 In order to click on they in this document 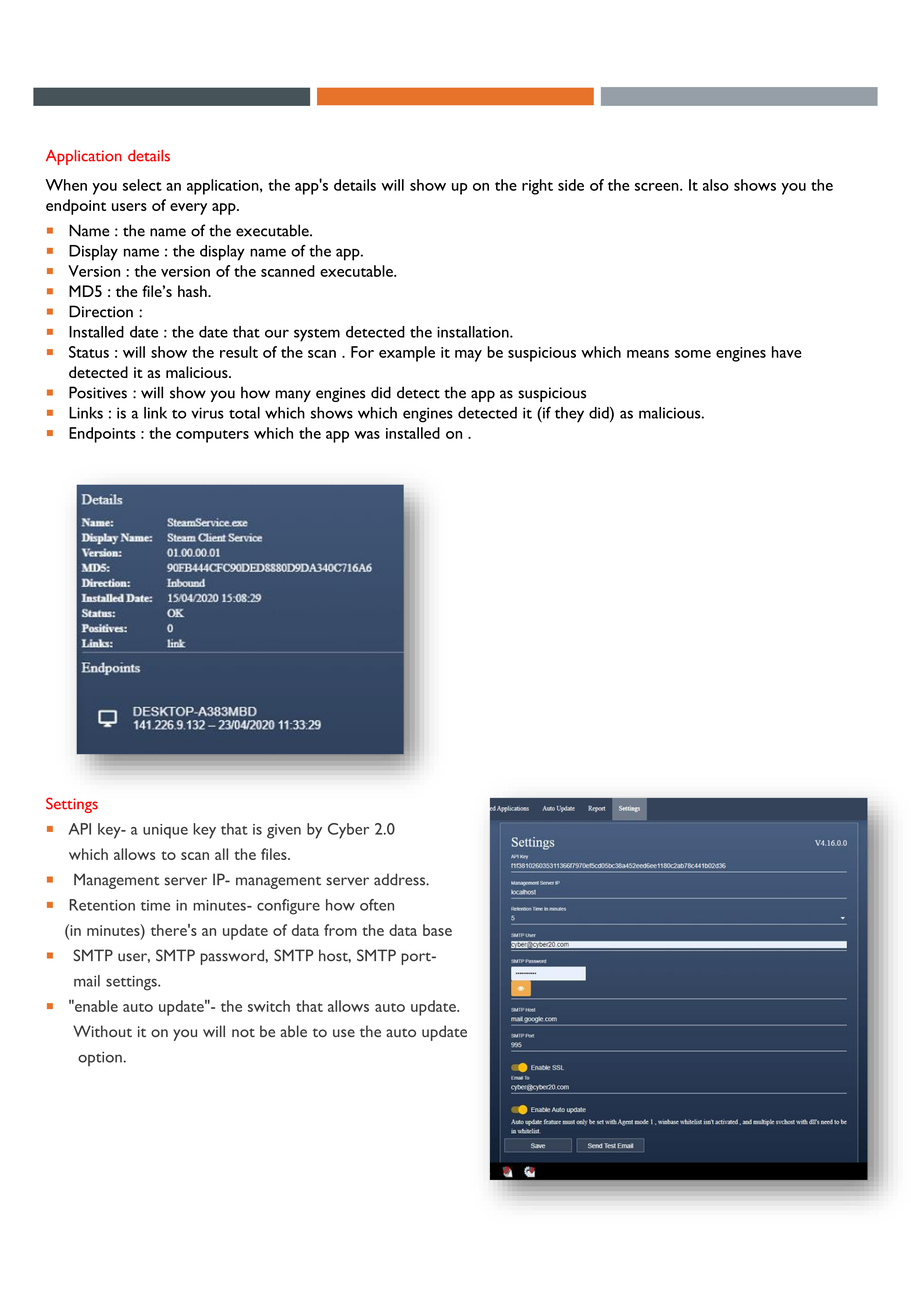, I will do `click(569, 415)`.
